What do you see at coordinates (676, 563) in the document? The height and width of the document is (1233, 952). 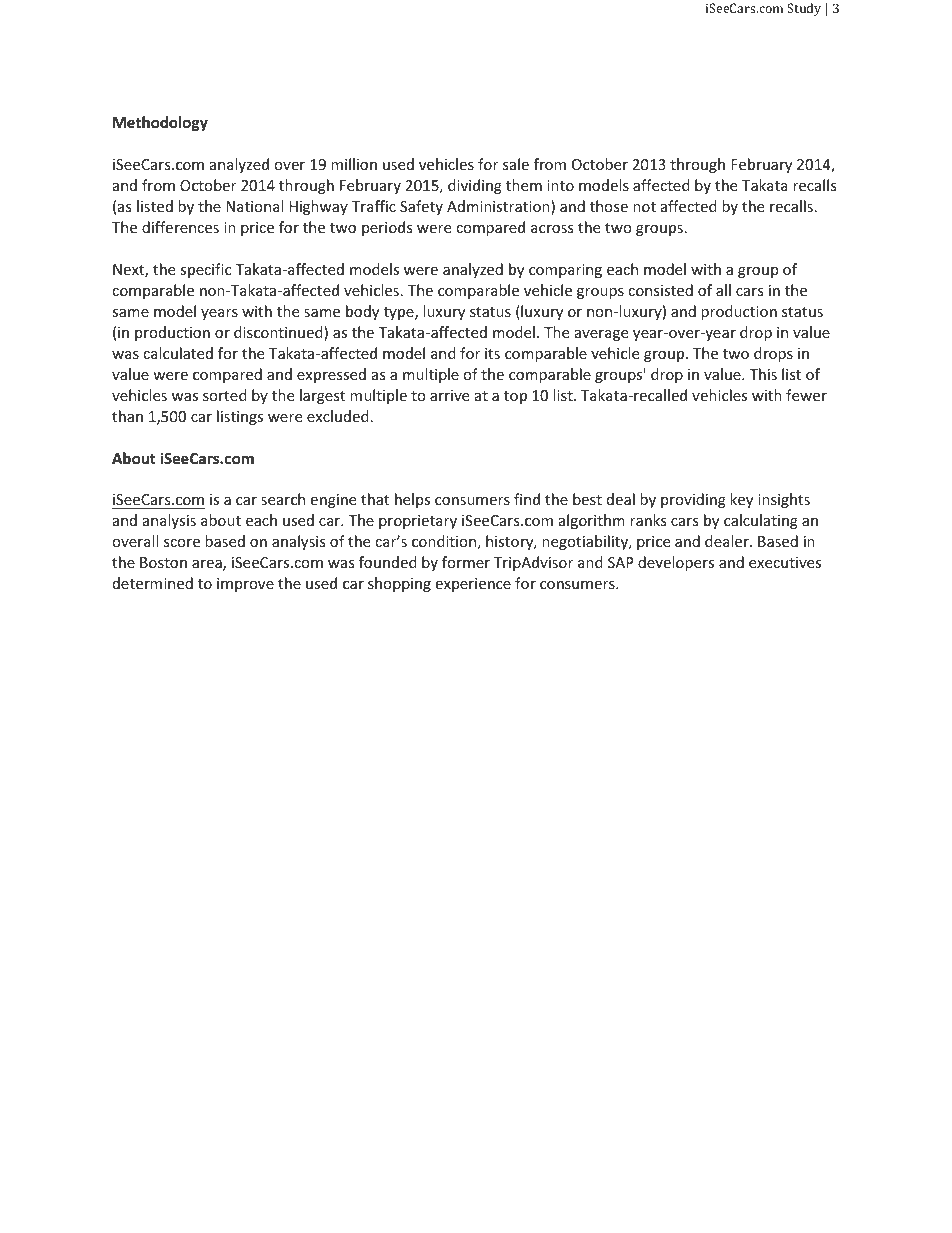 I see `developers` at bounding box center [676, 563].
